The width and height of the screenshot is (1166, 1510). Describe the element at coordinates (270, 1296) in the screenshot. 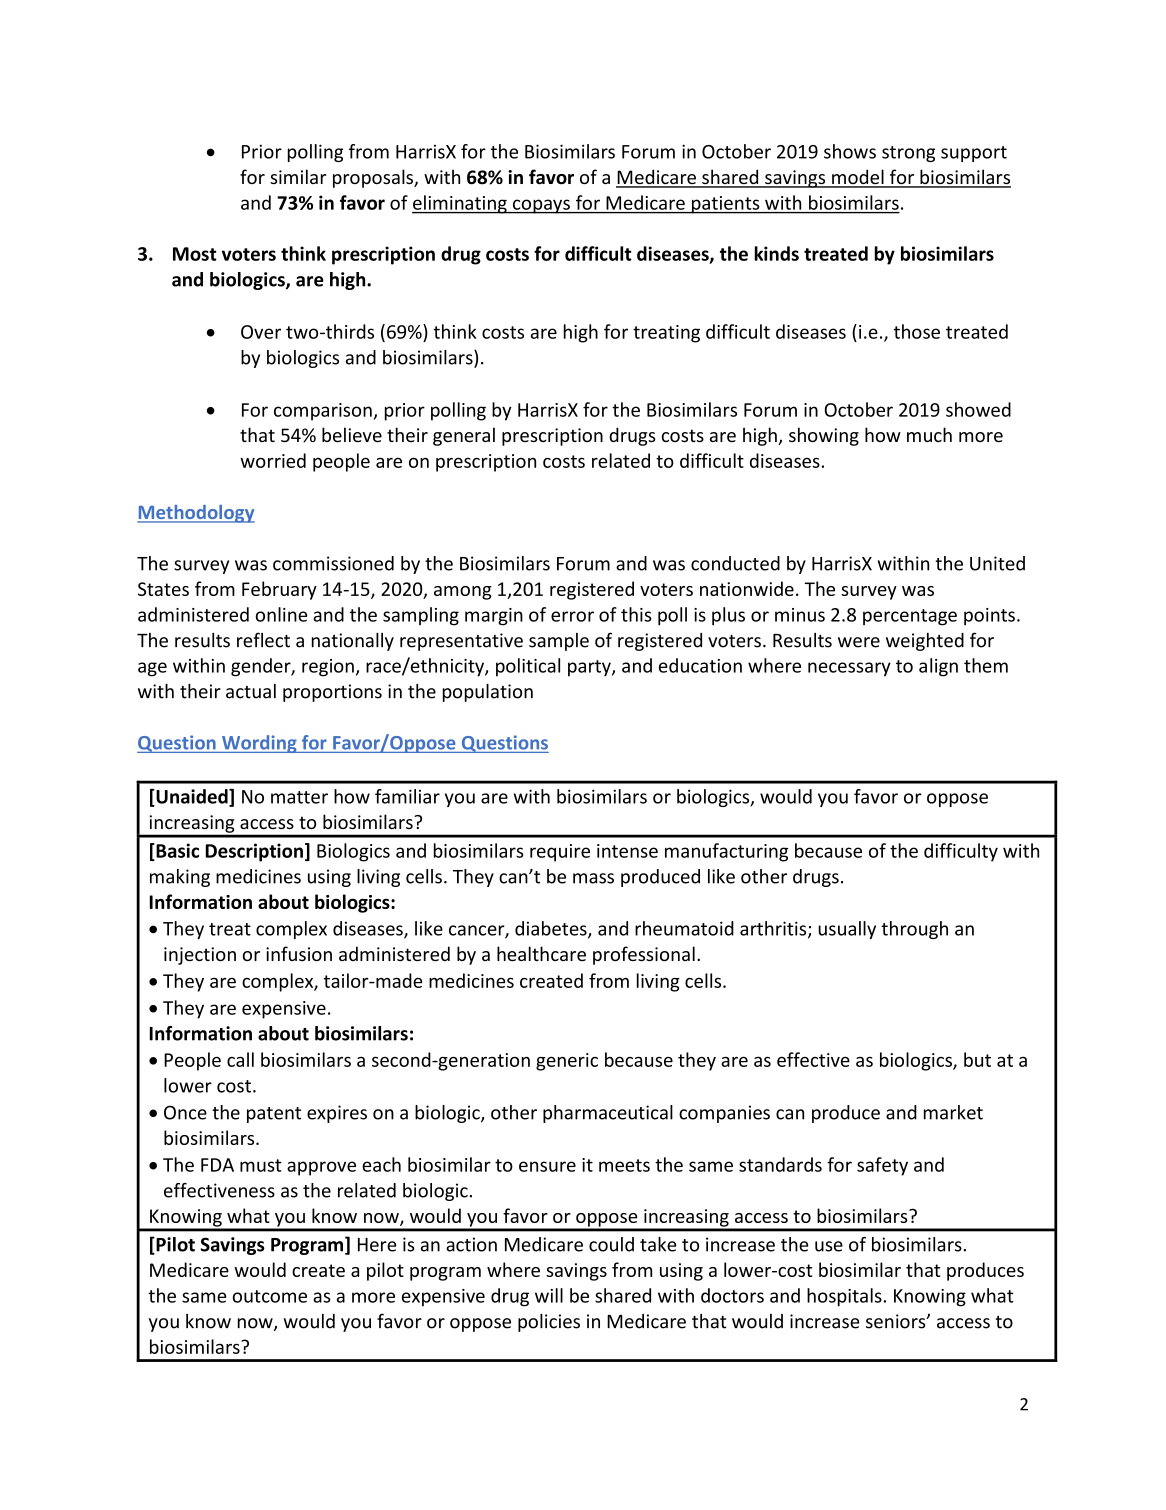

I see `outcome` at that location.
